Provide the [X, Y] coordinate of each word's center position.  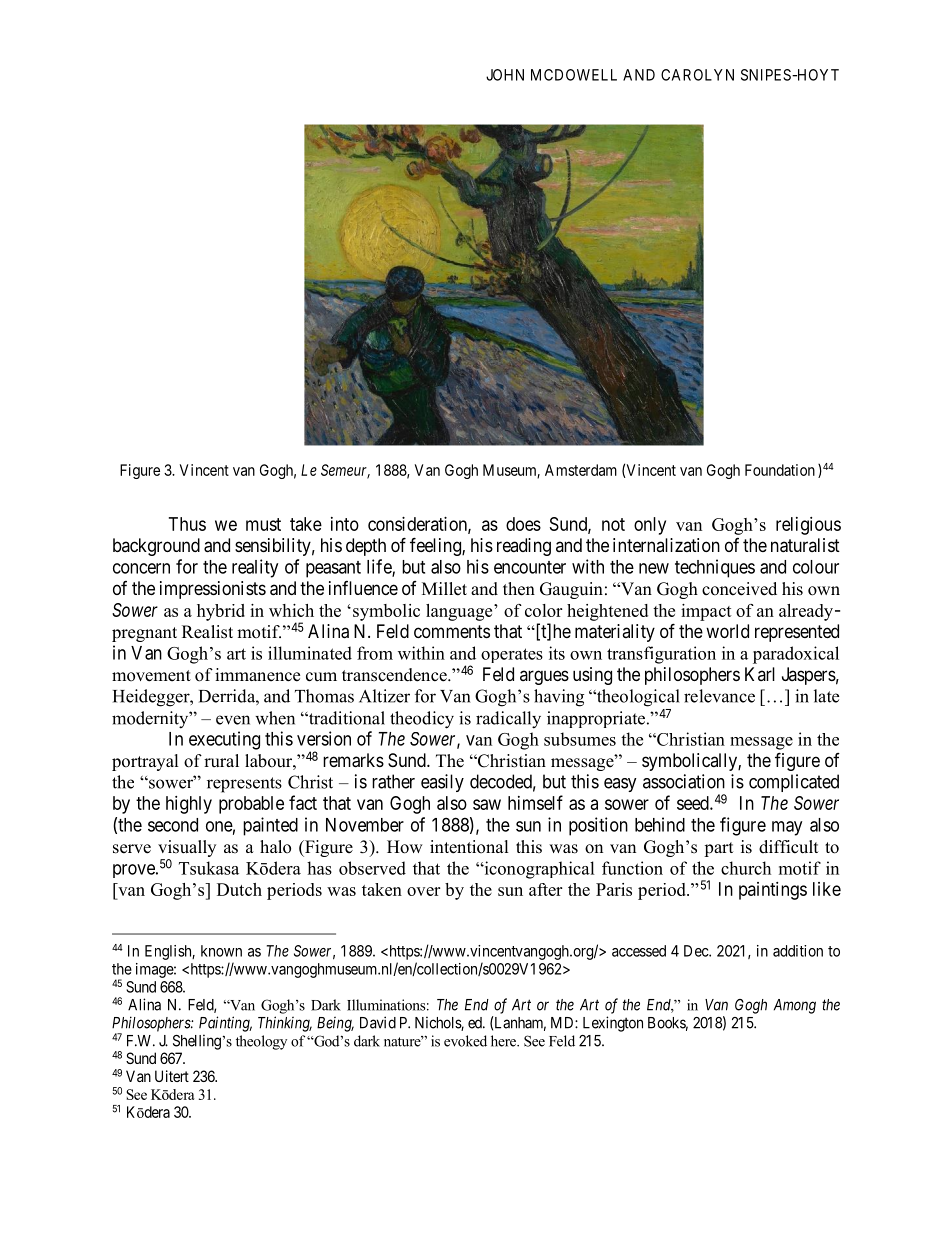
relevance [719, 696]
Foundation [780, 470]
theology [261, 1042]
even [233, 720]
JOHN [505, 75]
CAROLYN [697, 75]
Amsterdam [581, 470]
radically [508, 720]
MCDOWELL [574, 75]
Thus [187, 524]
